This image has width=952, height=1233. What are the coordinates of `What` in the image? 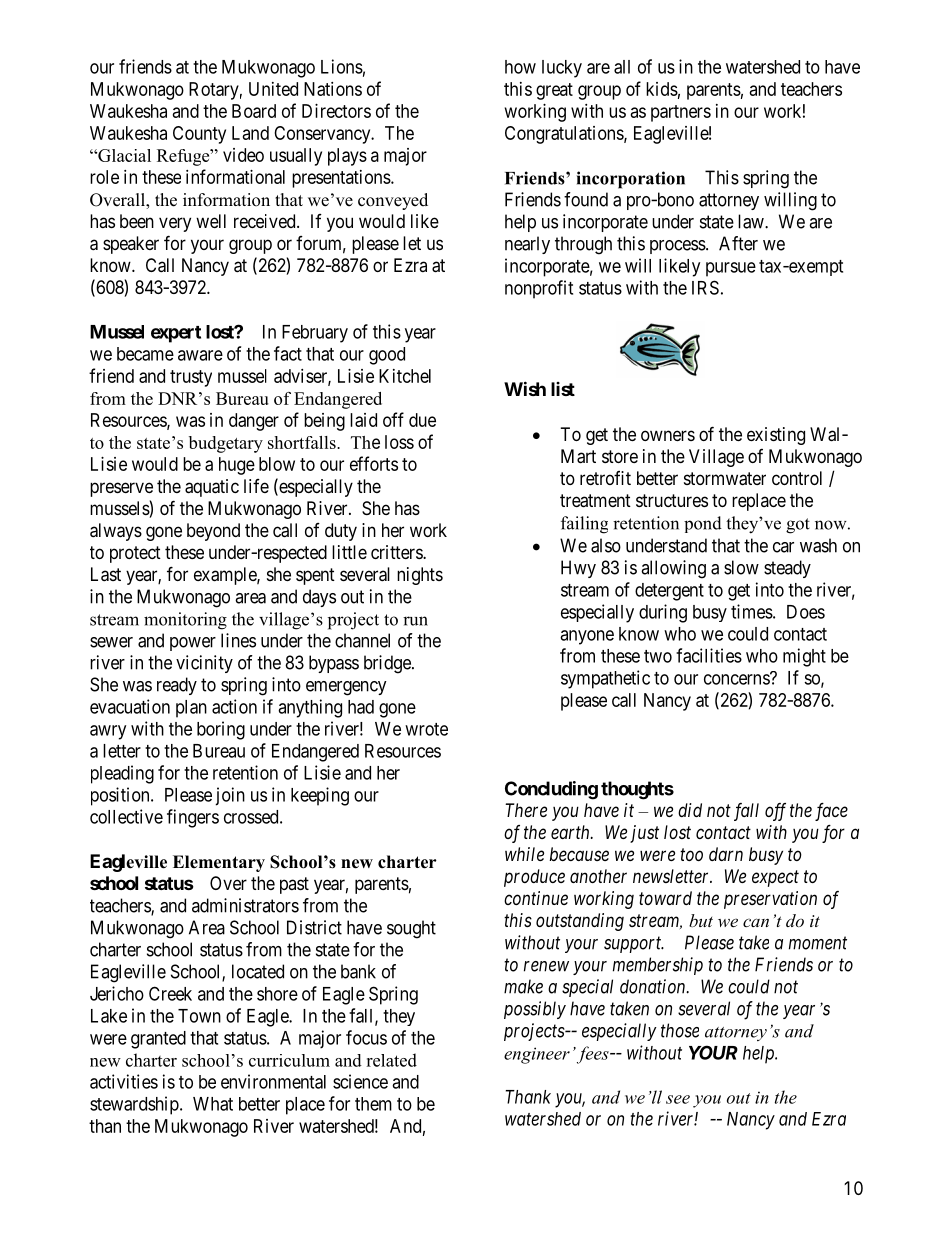 It's located at (213, 1104).
